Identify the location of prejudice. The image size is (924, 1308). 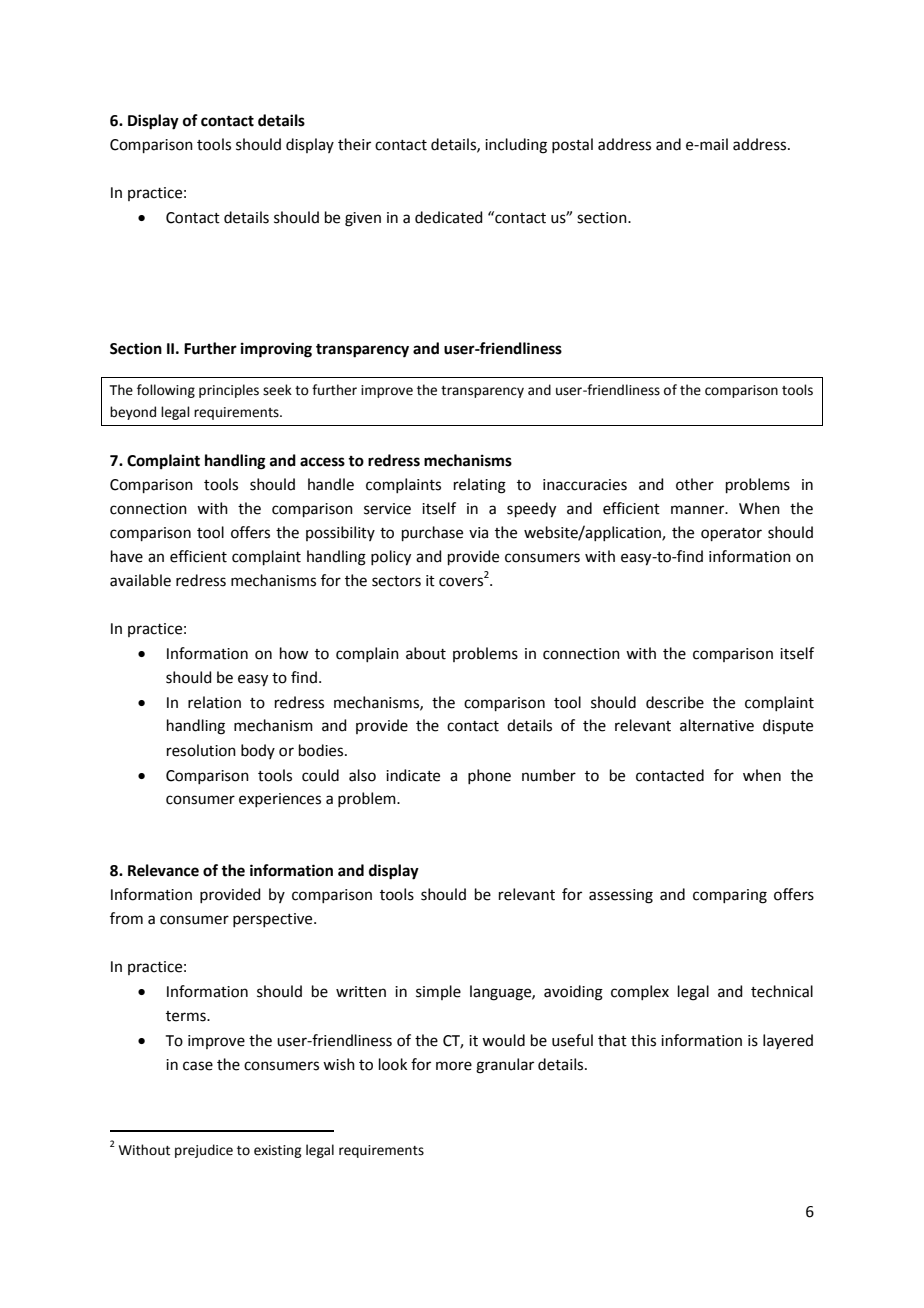
(204, 1151).
